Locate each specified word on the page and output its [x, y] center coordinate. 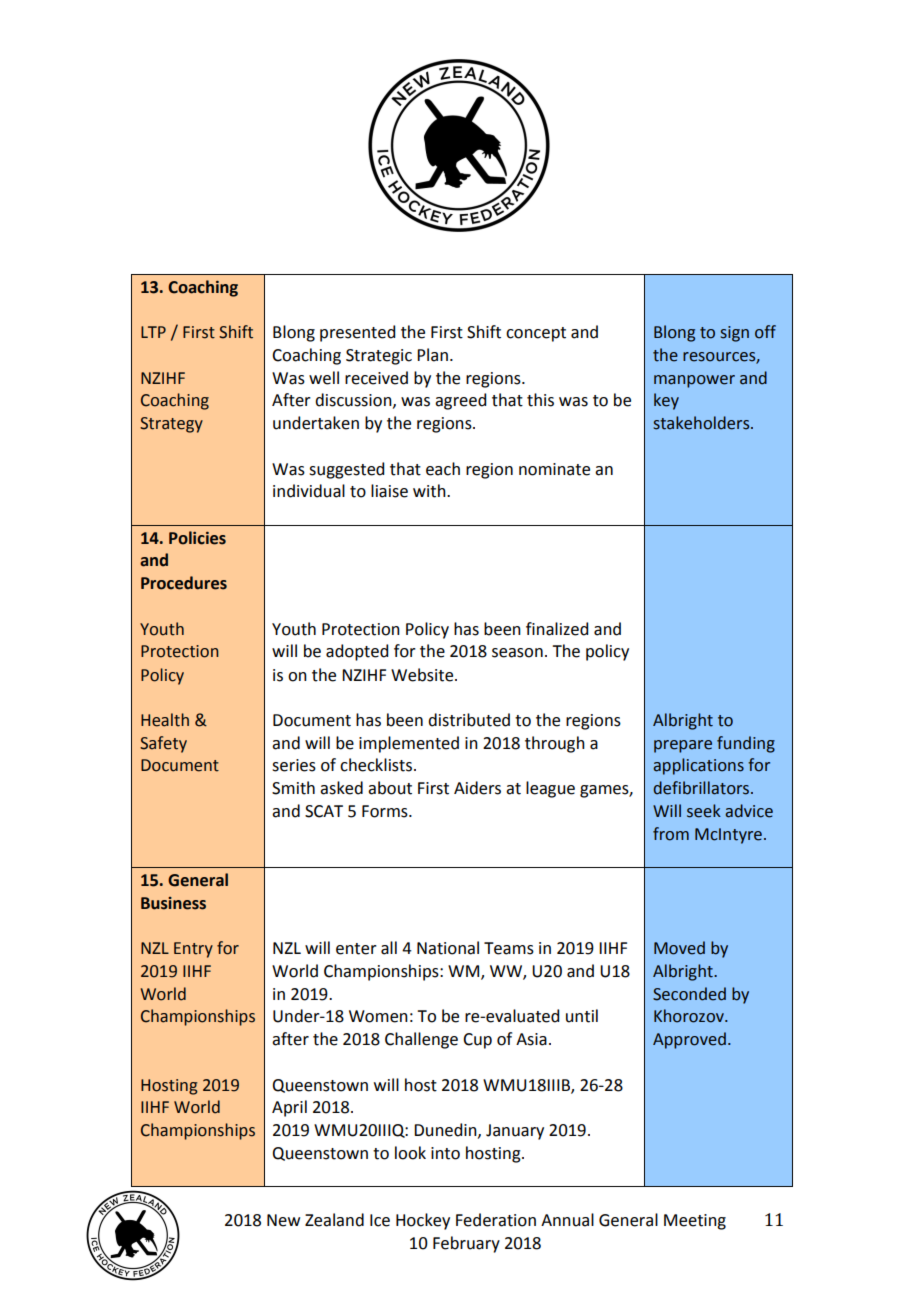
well [324, 378]
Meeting [695, 1222]
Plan [432, 355]
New [283, 1220]
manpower [694, 381]
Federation [496, 1220]
